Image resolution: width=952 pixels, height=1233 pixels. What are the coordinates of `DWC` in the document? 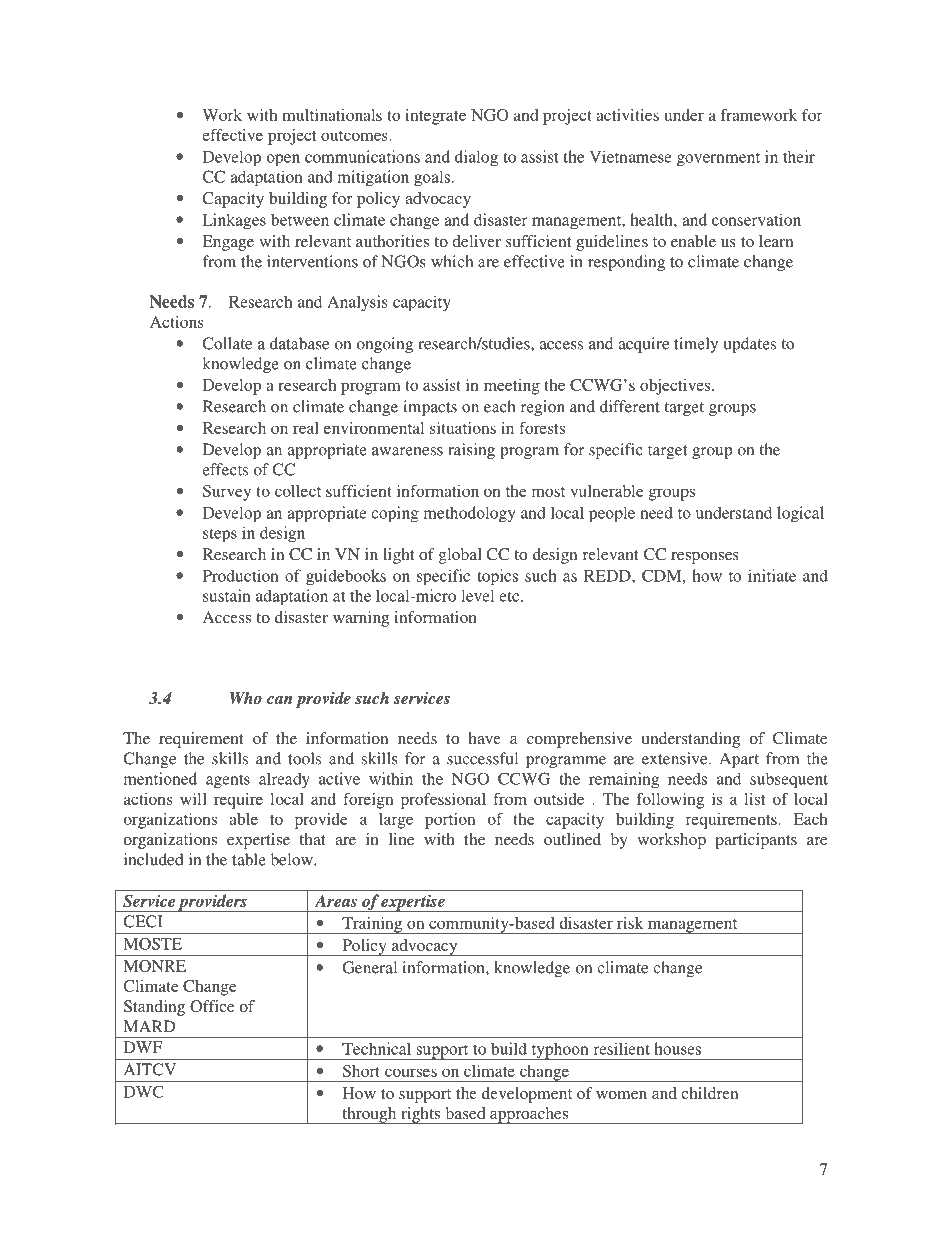 It's located at (144, 1091).
